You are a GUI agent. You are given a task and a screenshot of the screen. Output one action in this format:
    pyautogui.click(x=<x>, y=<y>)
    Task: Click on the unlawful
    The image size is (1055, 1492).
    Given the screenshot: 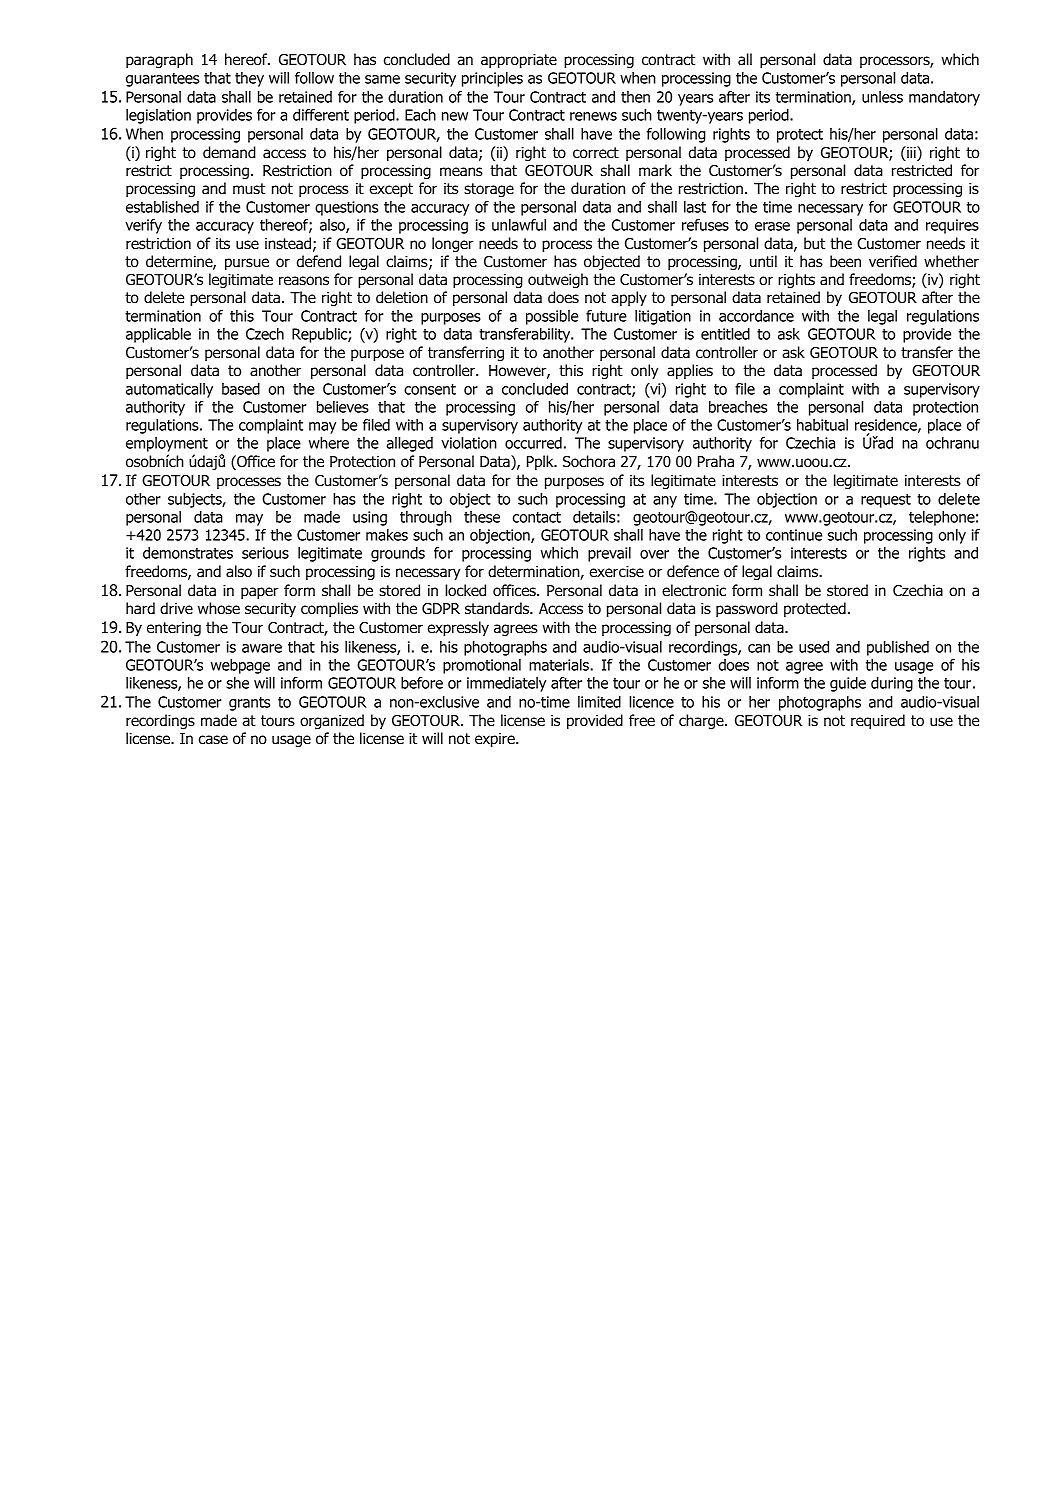 What is the action you would take?
    pyautogui.click(x=519, y=225)
